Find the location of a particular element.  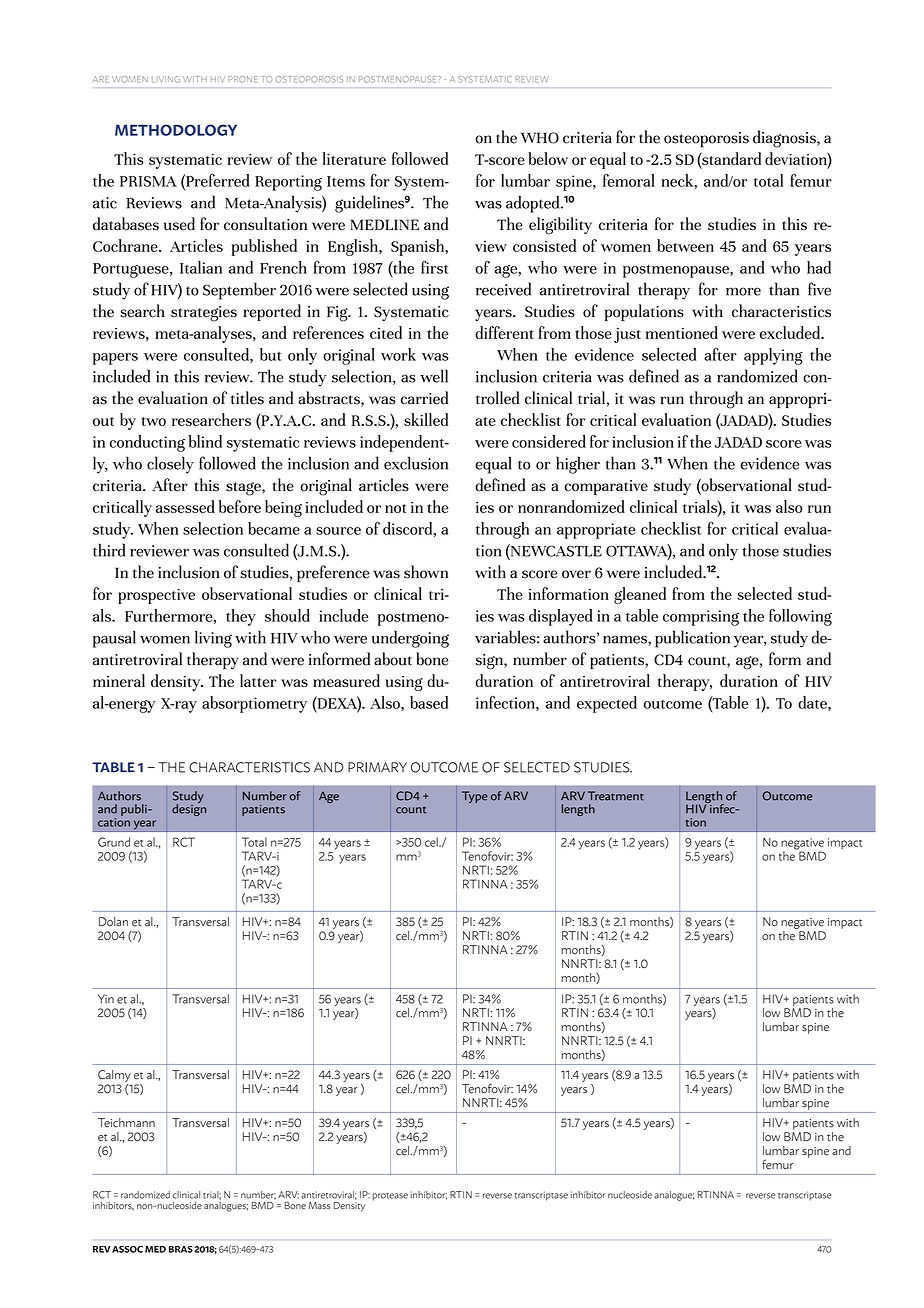

applying is located at coordinates (773, 356).
